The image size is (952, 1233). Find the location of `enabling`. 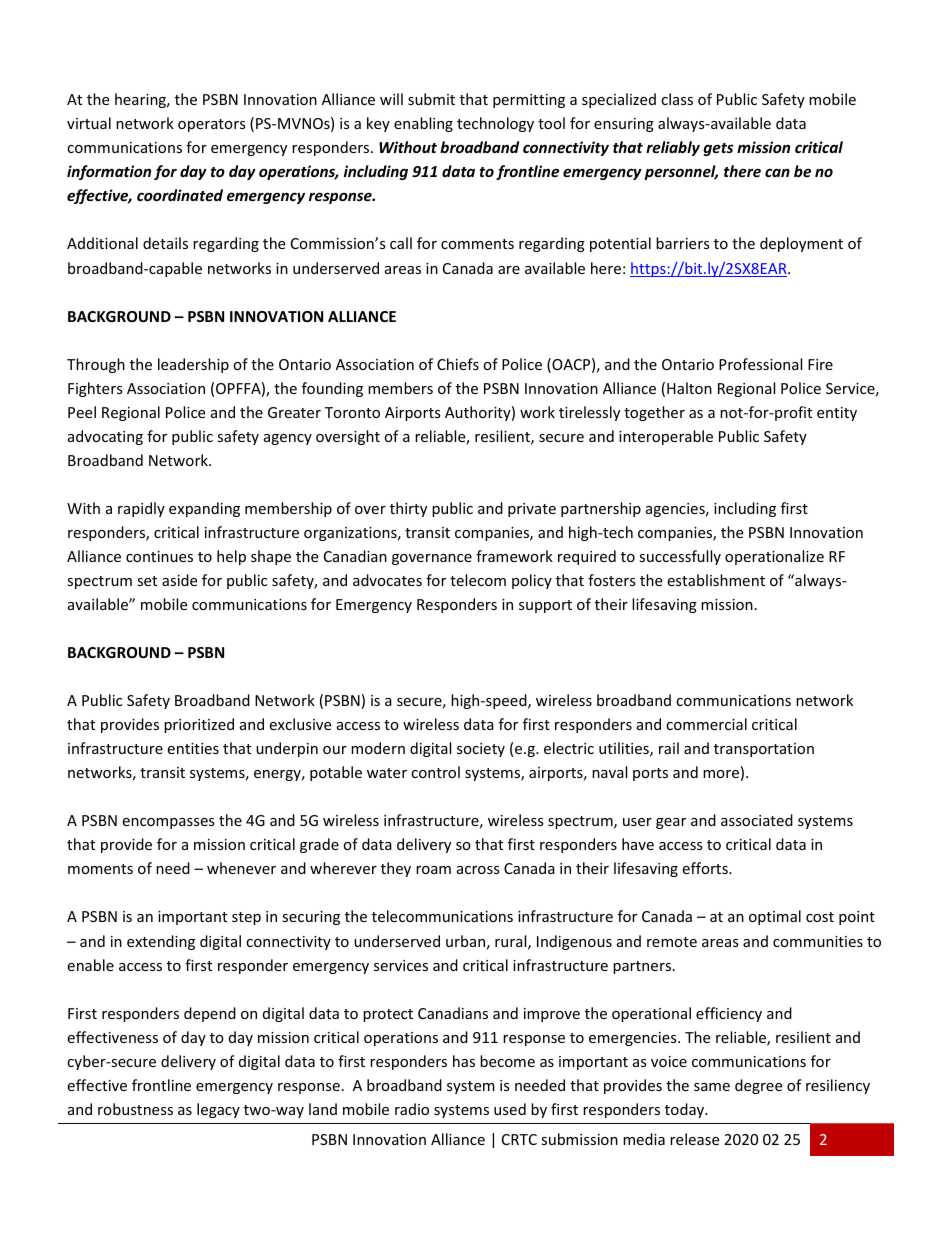

enabling is located at coordinates (423, 124).
